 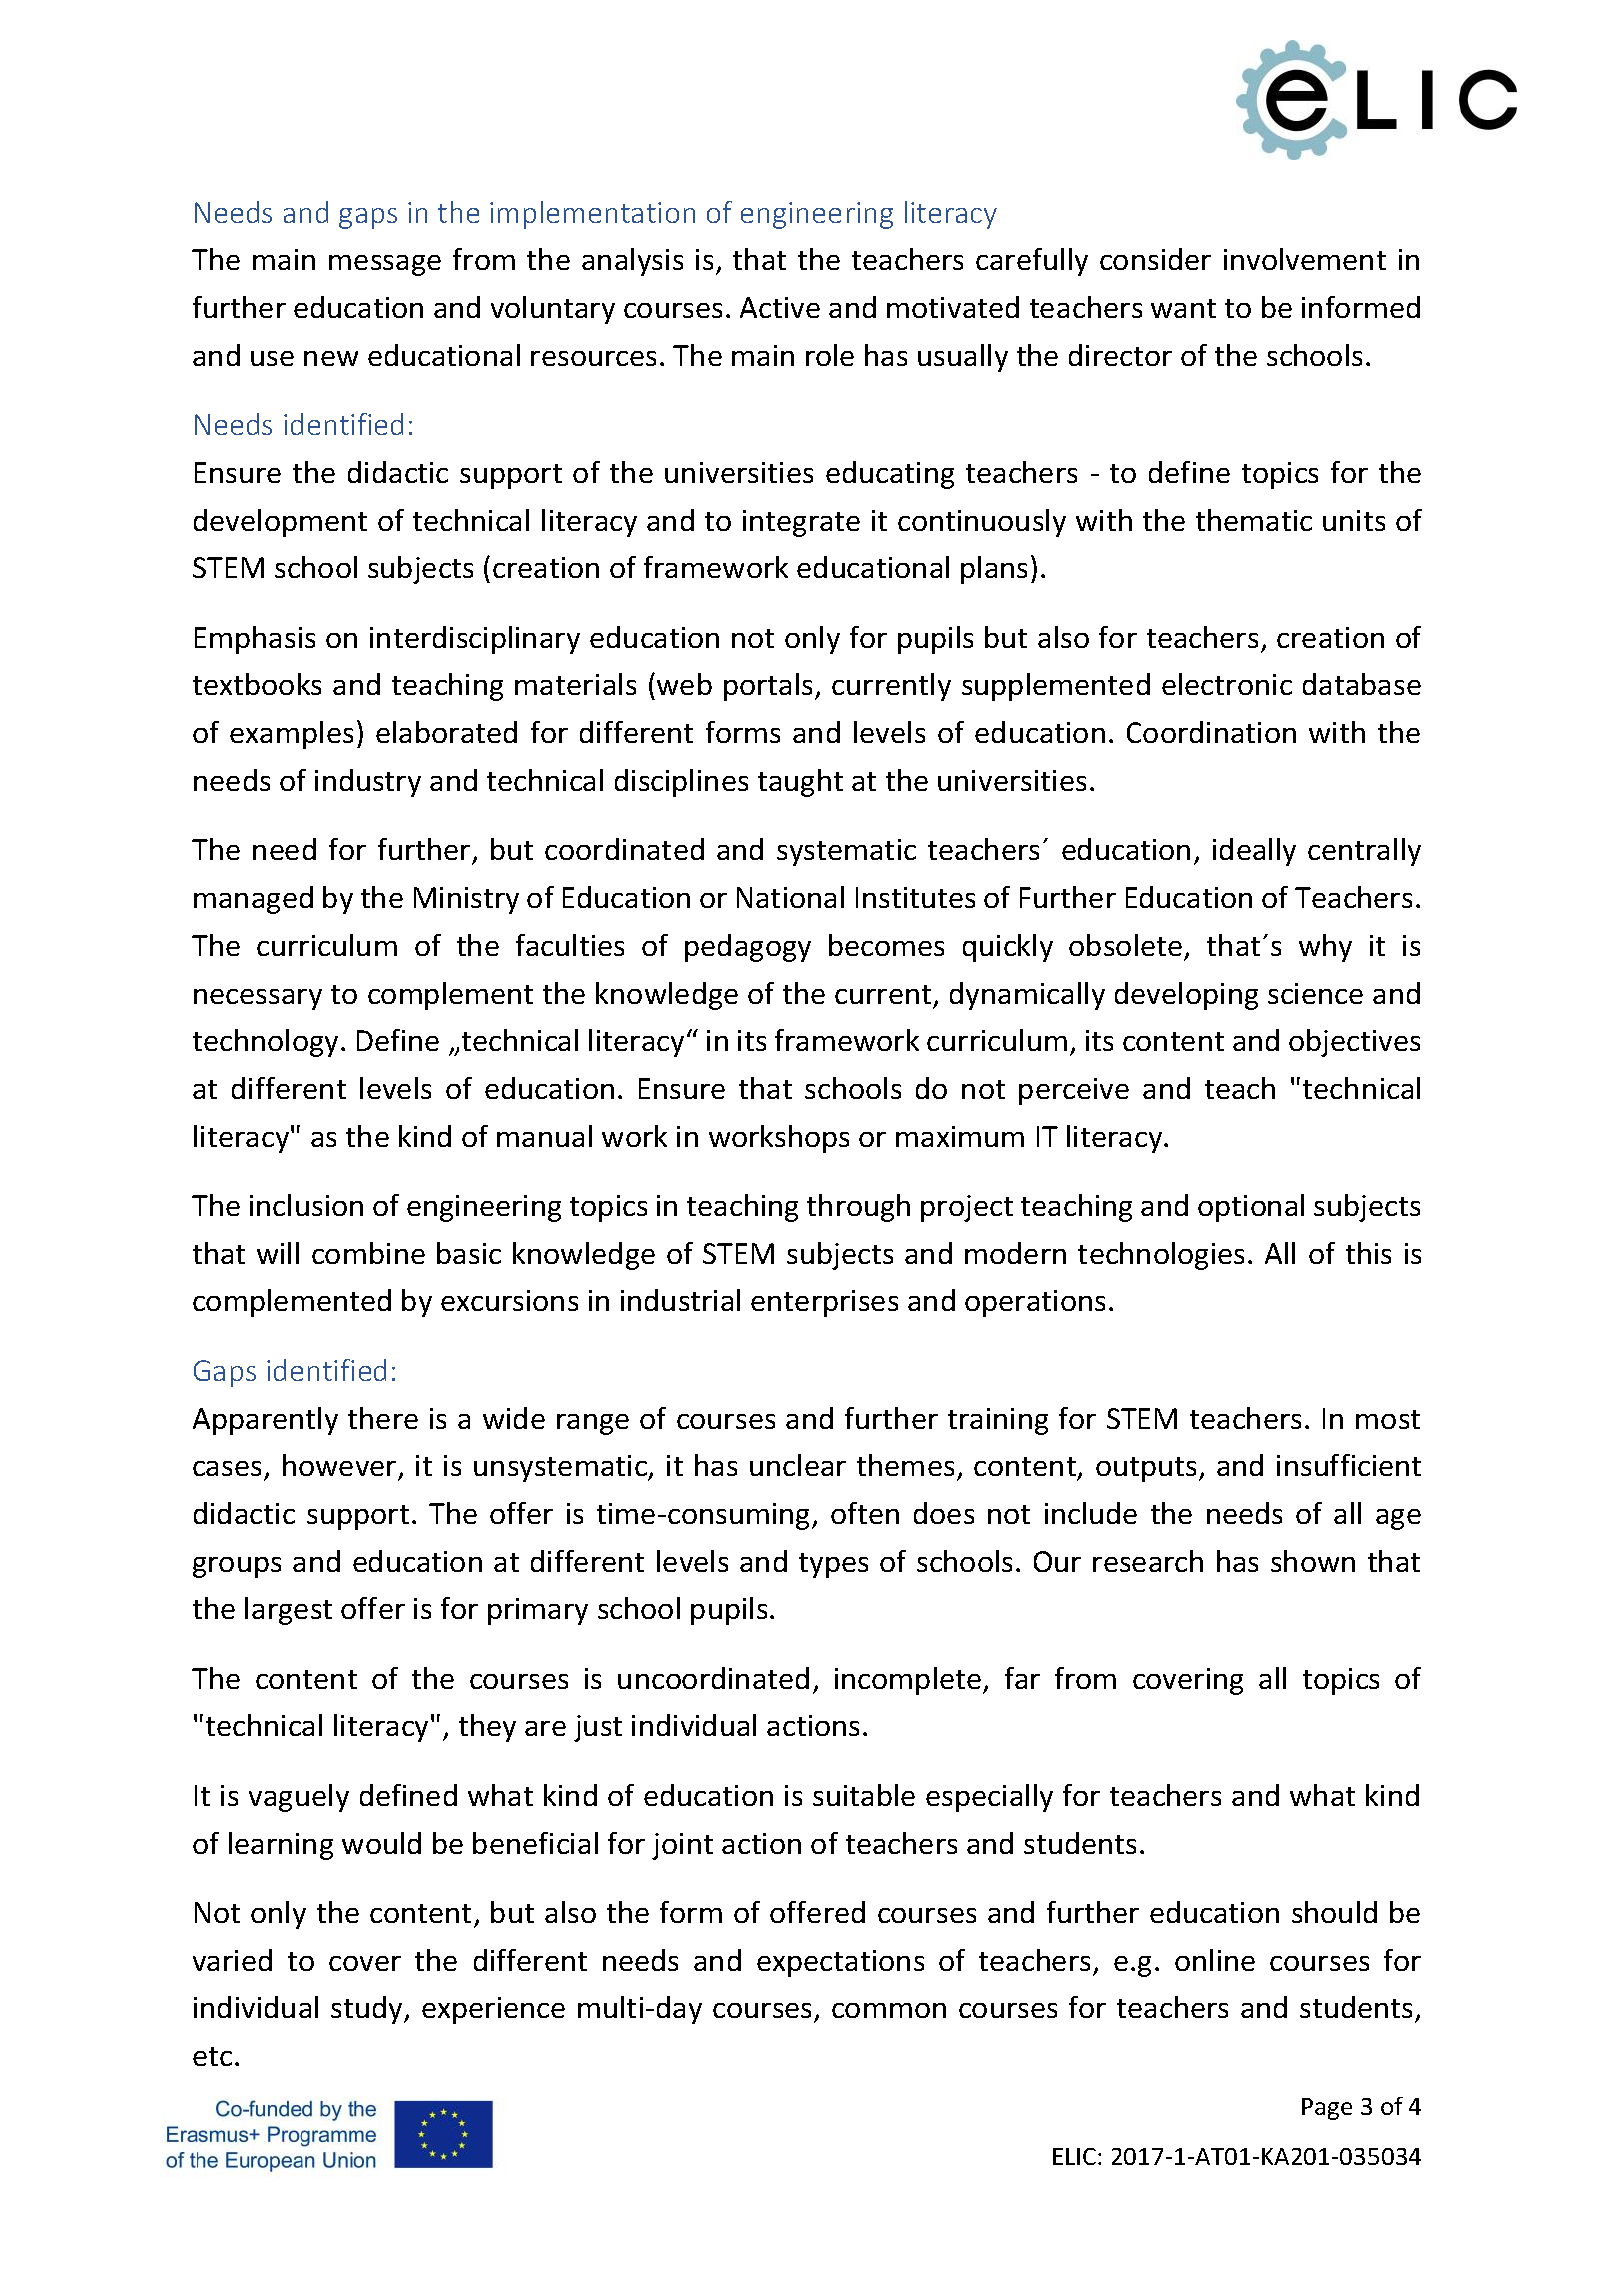 What do you see at coordinates (780, 307) in the screenshot?
I see `Active` at bounding box center [780, 307].
